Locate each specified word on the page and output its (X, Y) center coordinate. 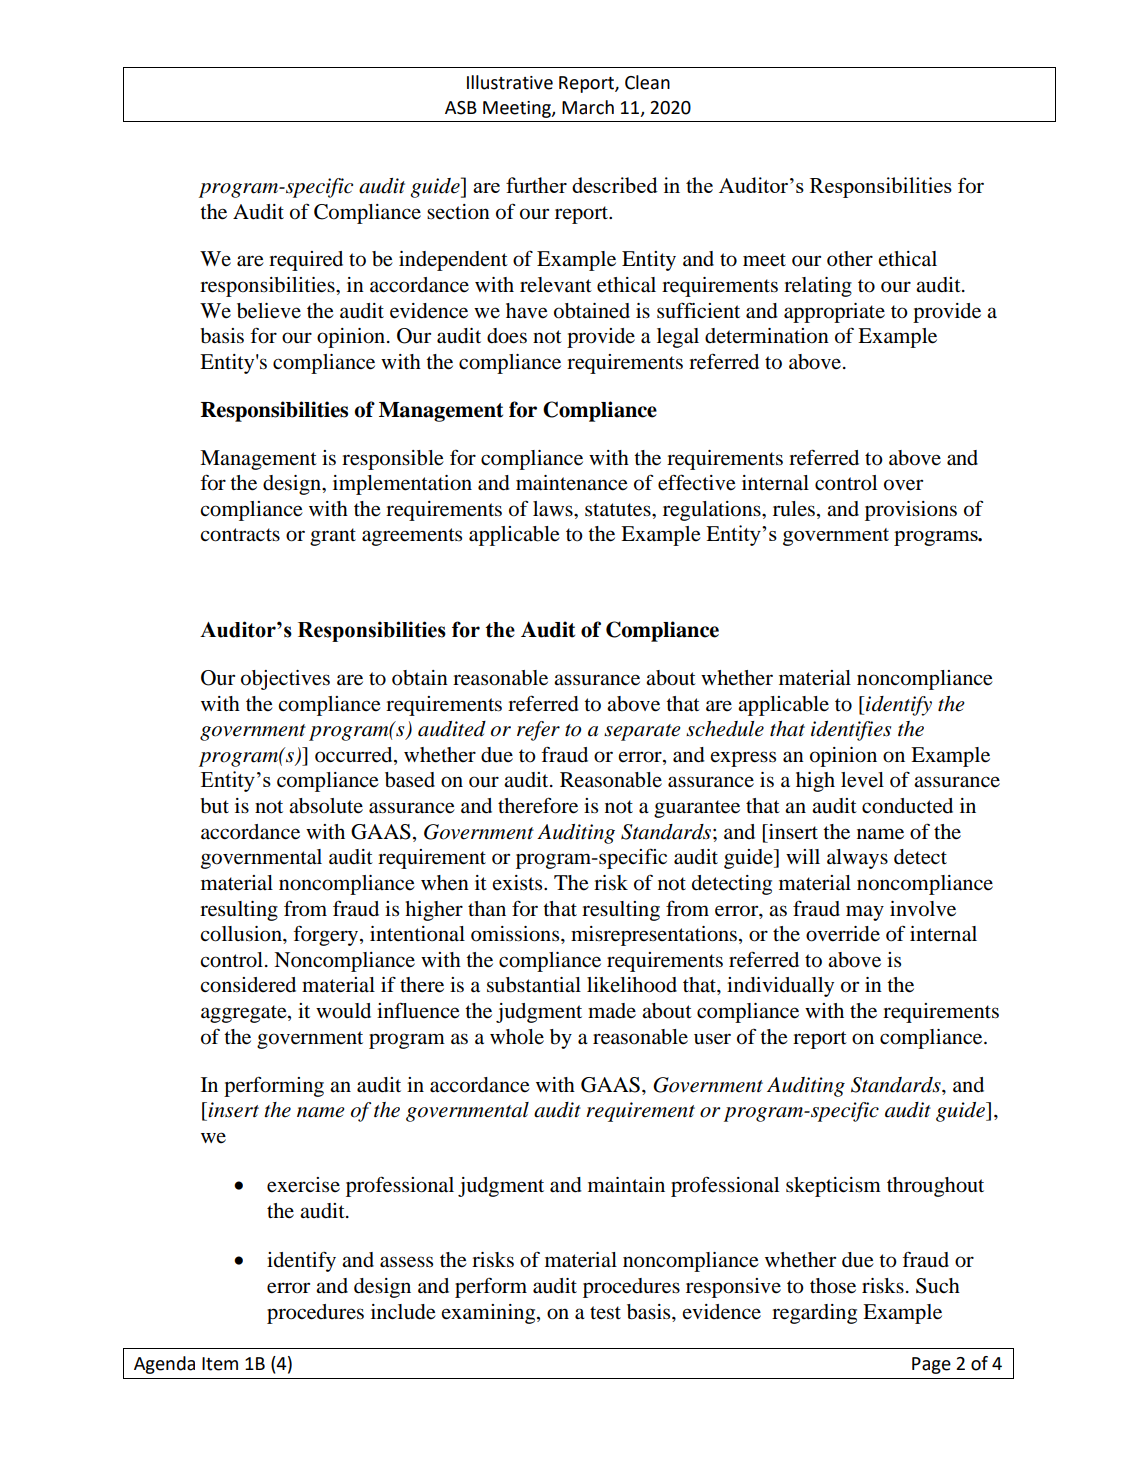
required (306, 261)
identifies (851, 731)
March (588, 107)
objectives (285, 680)
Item (220, 1364)
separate (642, 732)
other (850, 259)
